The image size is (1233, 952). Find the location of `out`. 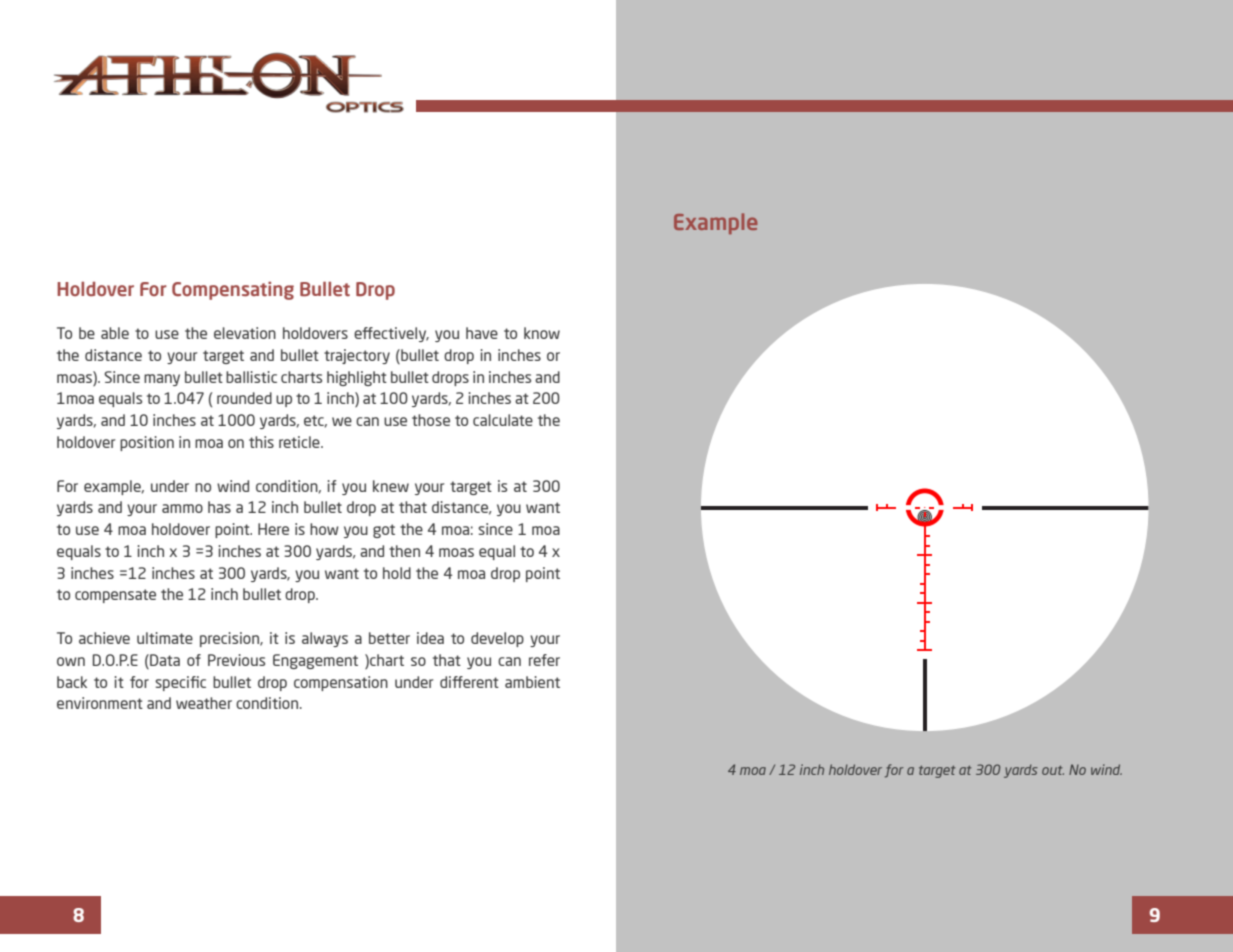

out is located at coordinates (1053, 770).
